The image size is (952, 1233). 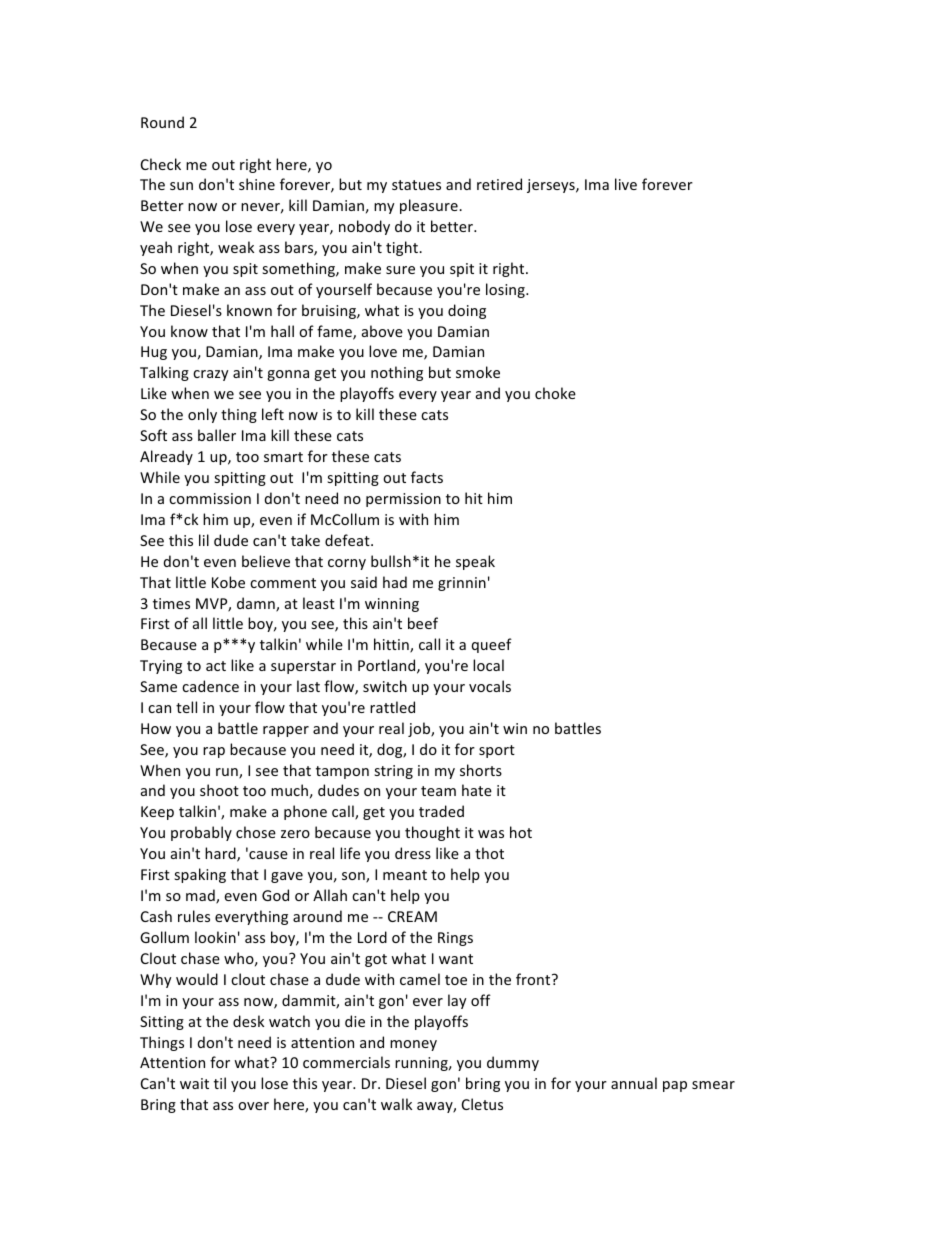 I want to click on live, so click(x=626, y=184).
